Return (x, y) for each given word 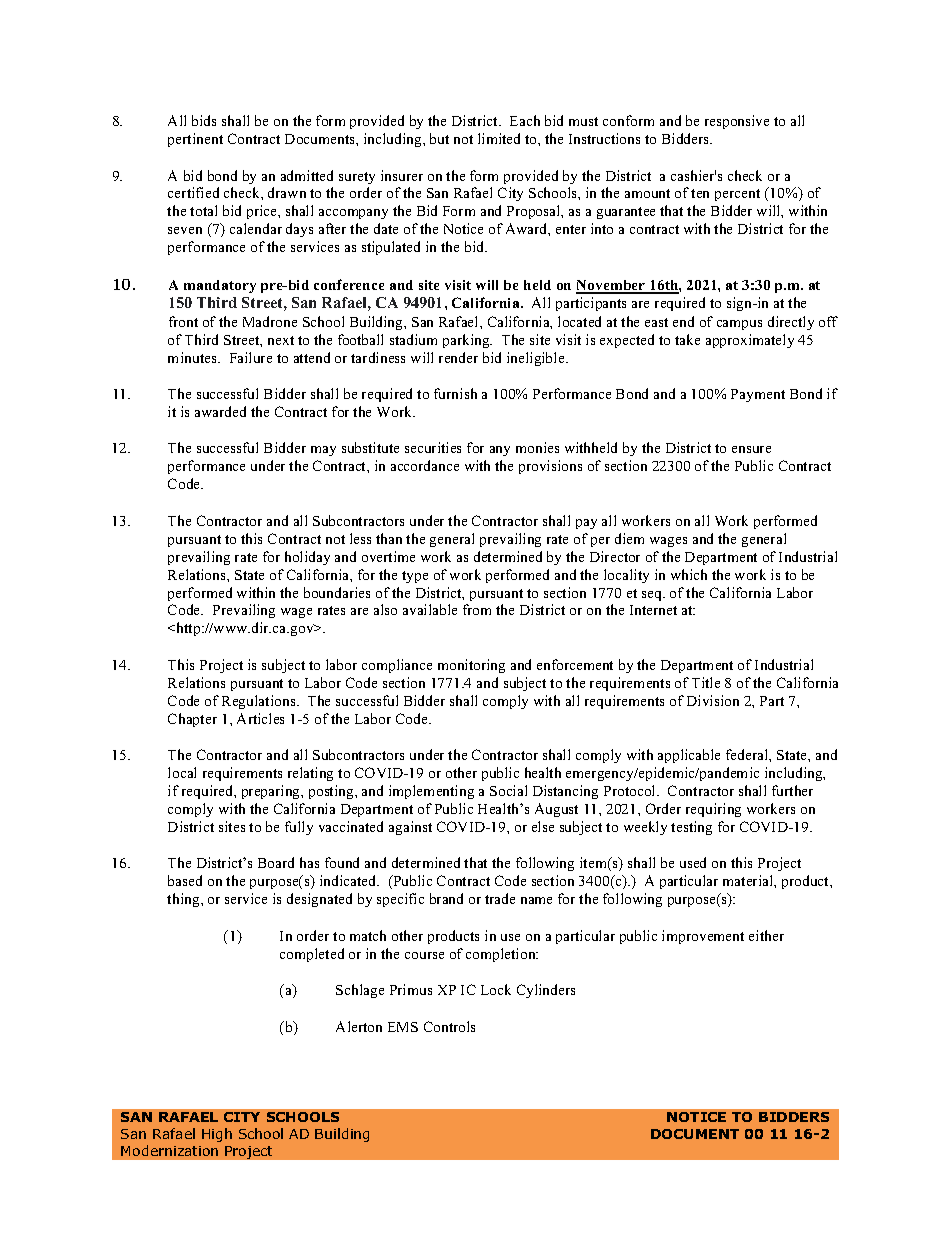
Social (508, 790)
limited (499, 138)
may (323, 451)
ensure (751, 449)
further (792, 790)
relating (310, 774)
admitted (307, 175)
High (217, 1135)
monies (537, 447)
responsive (737, 122)
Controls (449, 1026)
